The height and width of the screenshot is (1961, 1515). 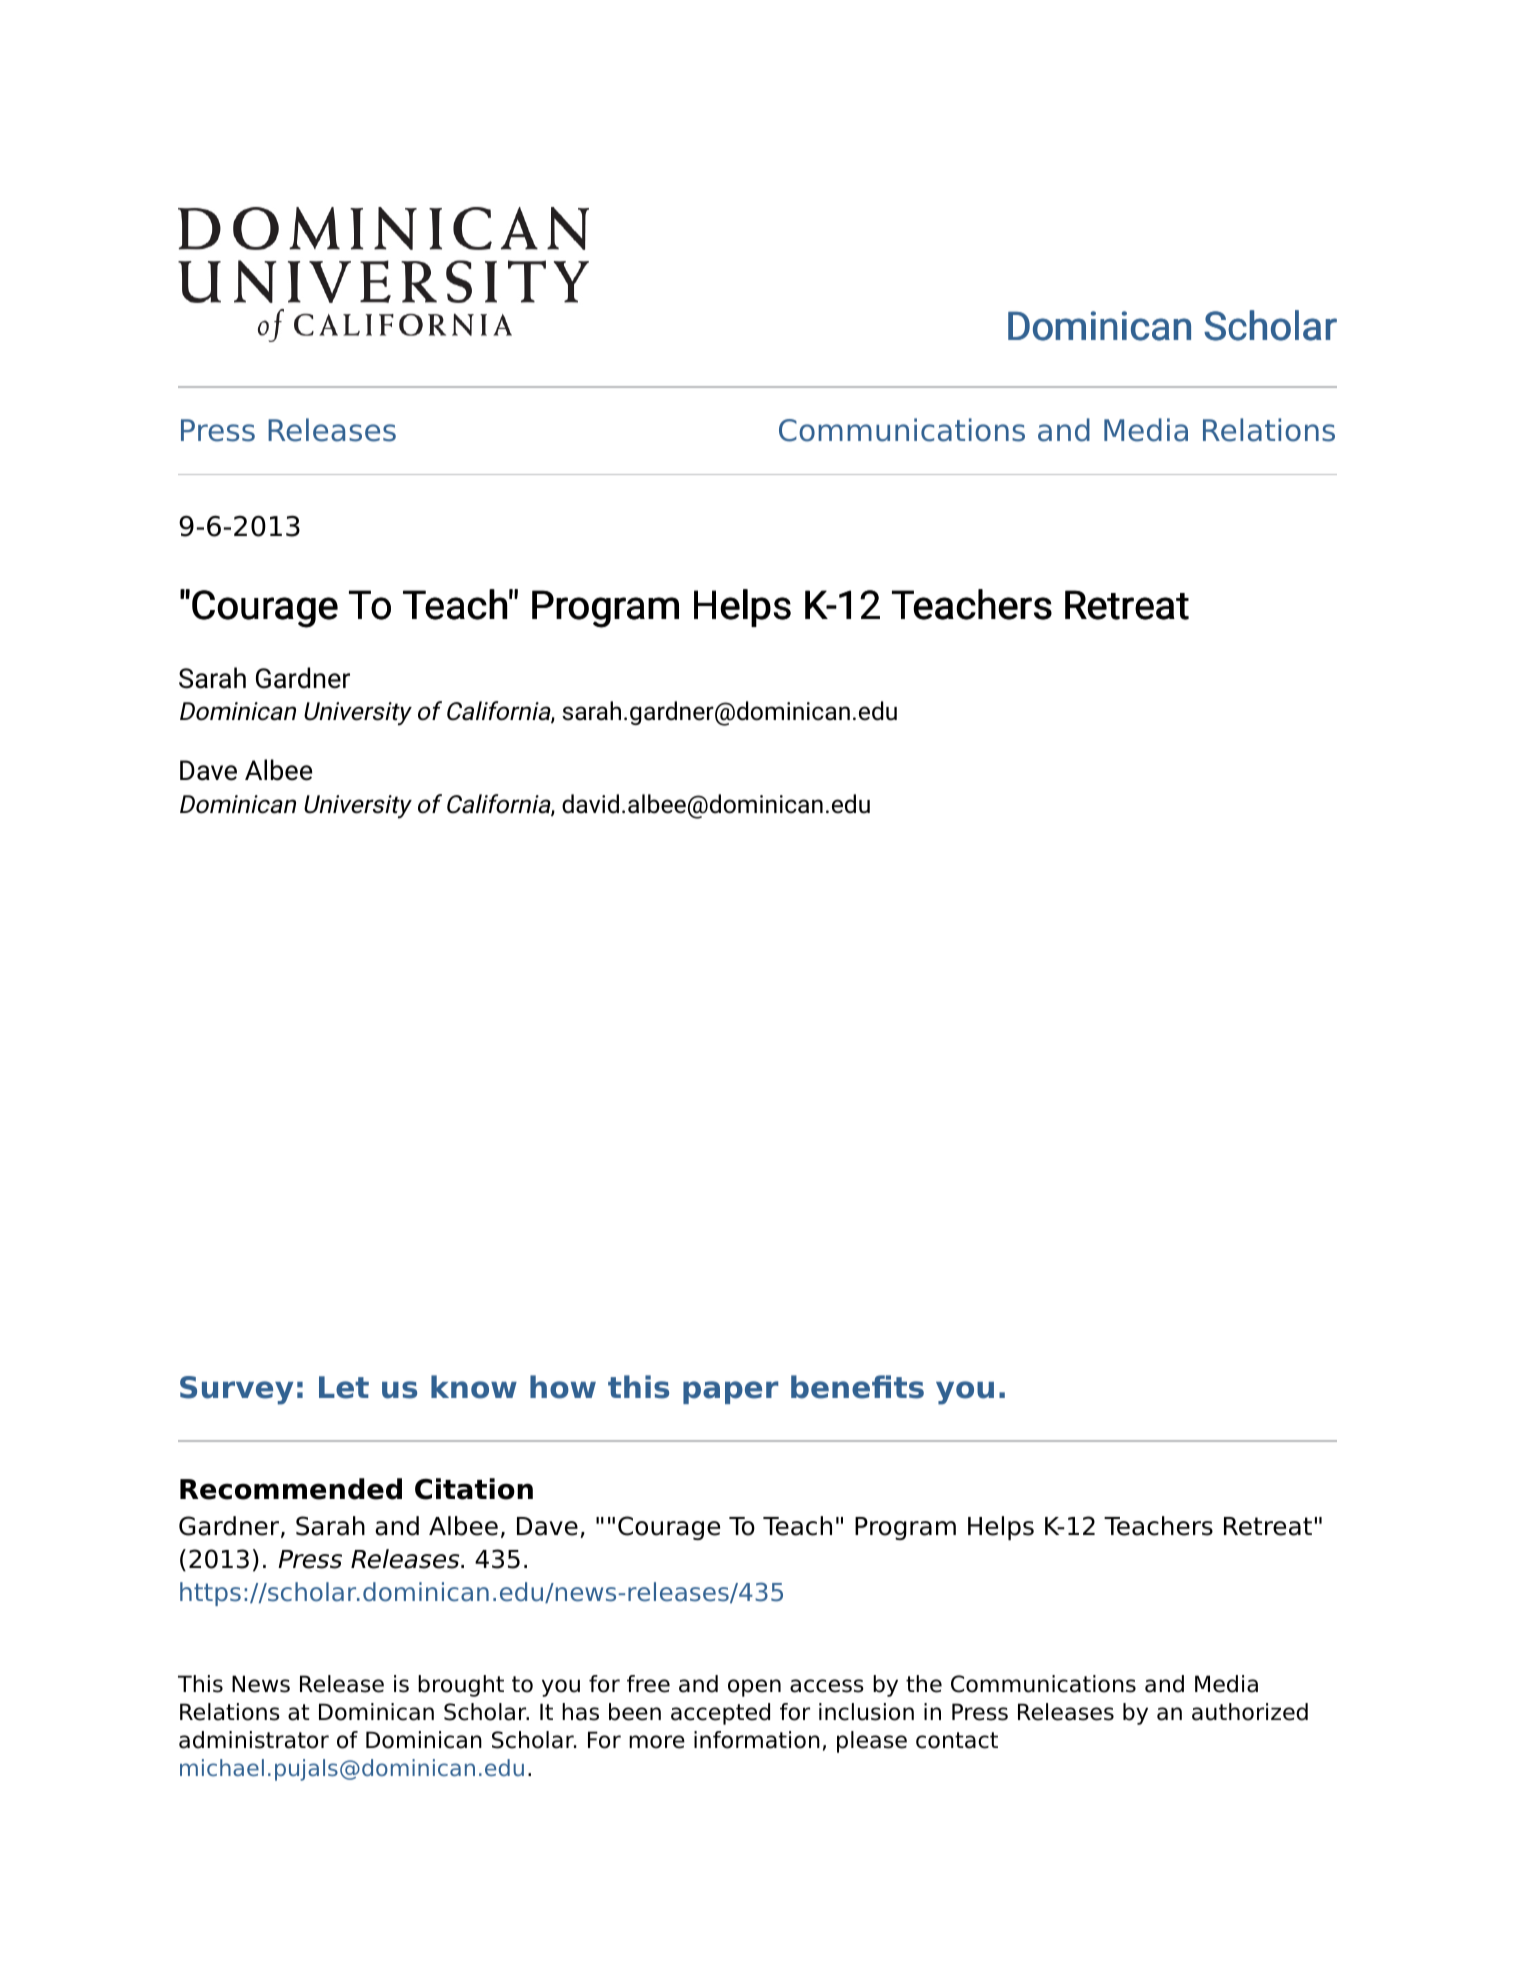 I want to click on benefits, so click(x=857, y=1387).
